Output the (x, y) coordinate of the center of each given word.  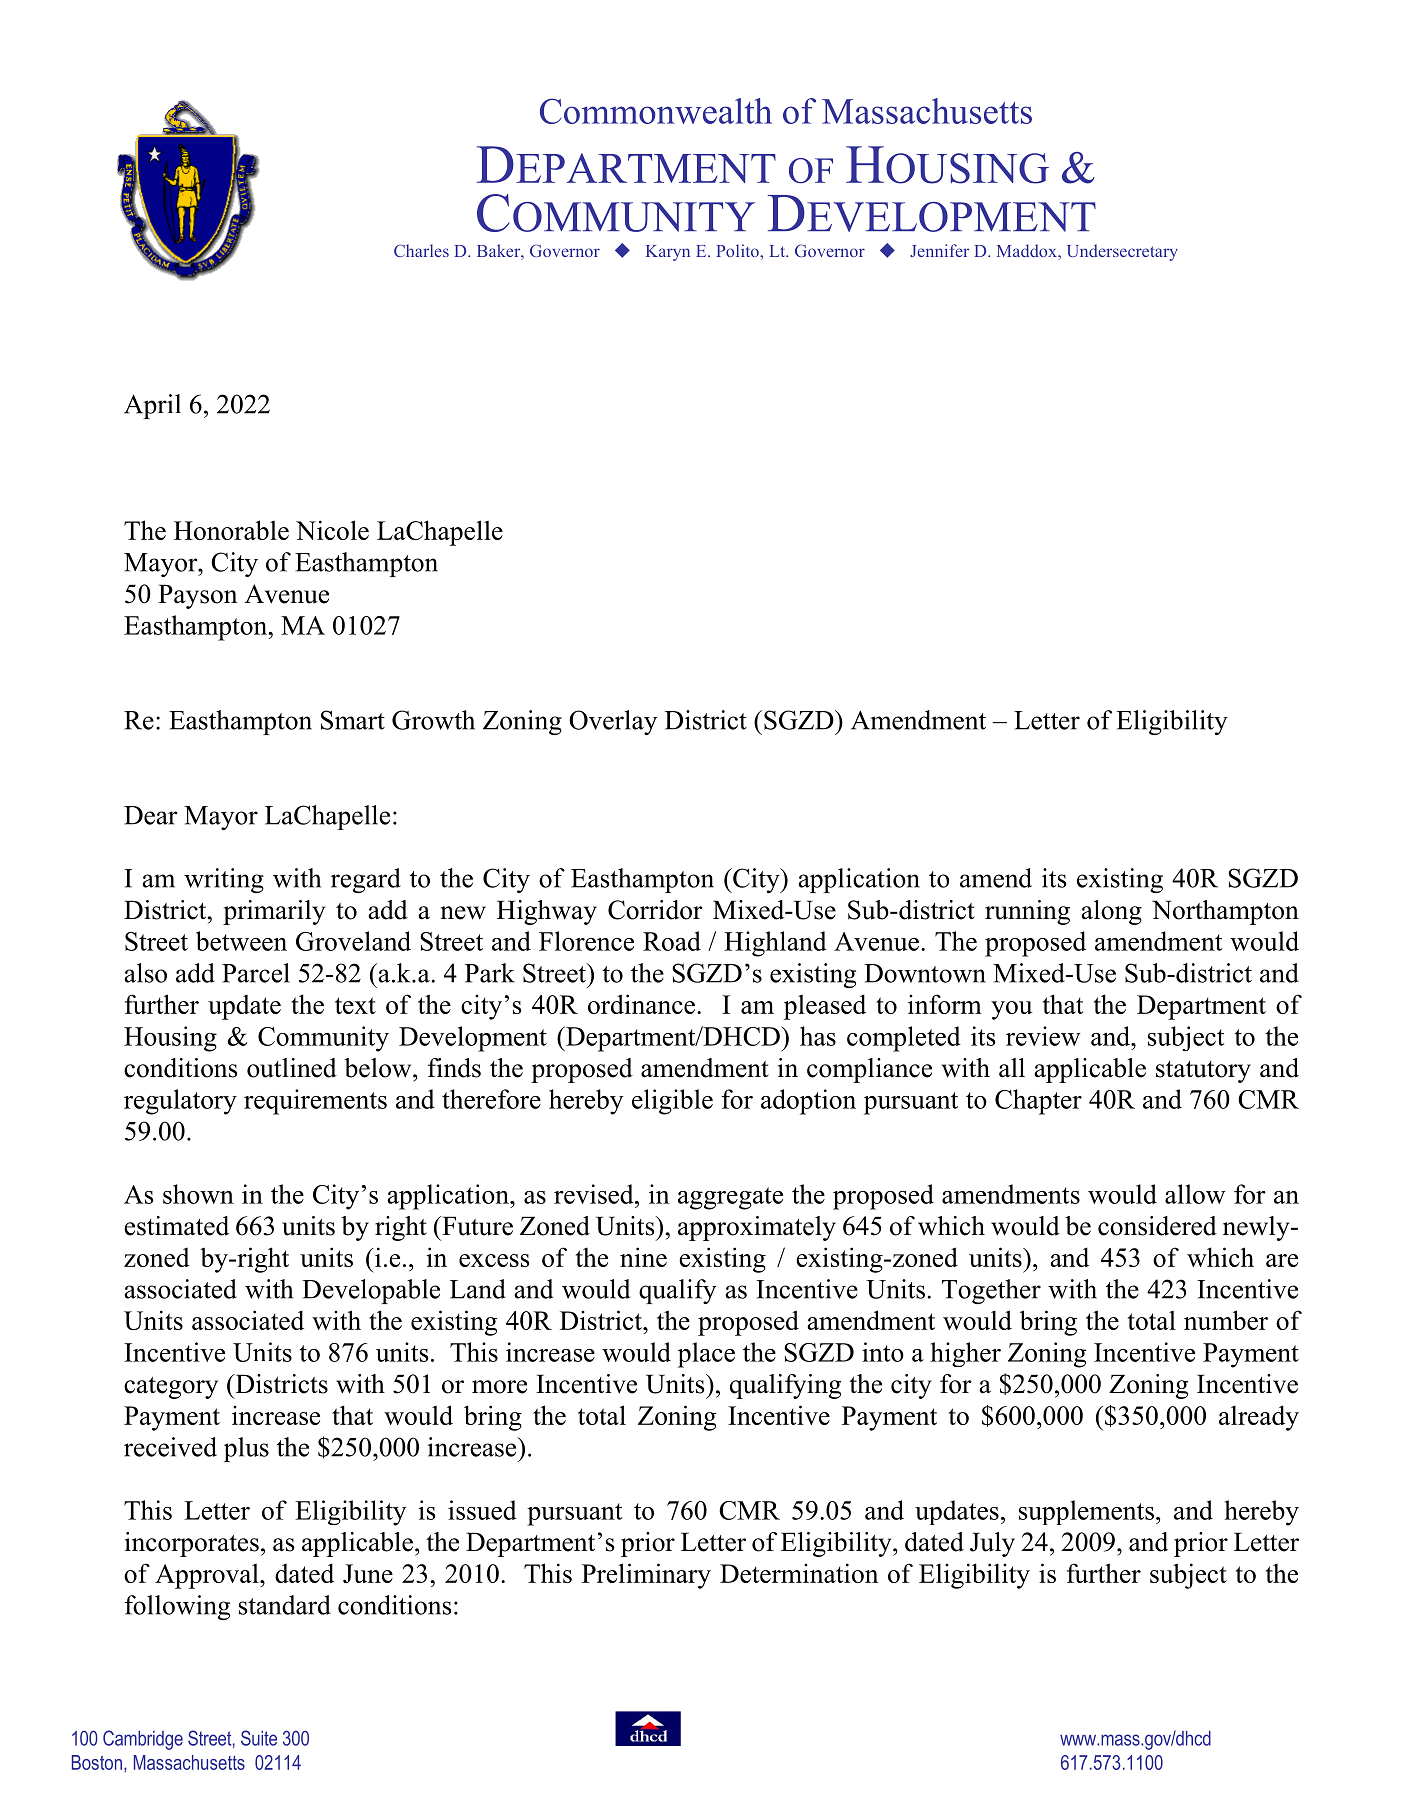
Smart (353, 720)
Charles (421, 250)
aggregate (730, 1198)
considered (1157, 1226)
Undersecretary (1122, 252)
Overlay (613, 722)
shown (198, 1194)
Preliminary (646, 1576)
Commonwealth (656, 111)
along (1111, 912)
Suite (259, 1738)
